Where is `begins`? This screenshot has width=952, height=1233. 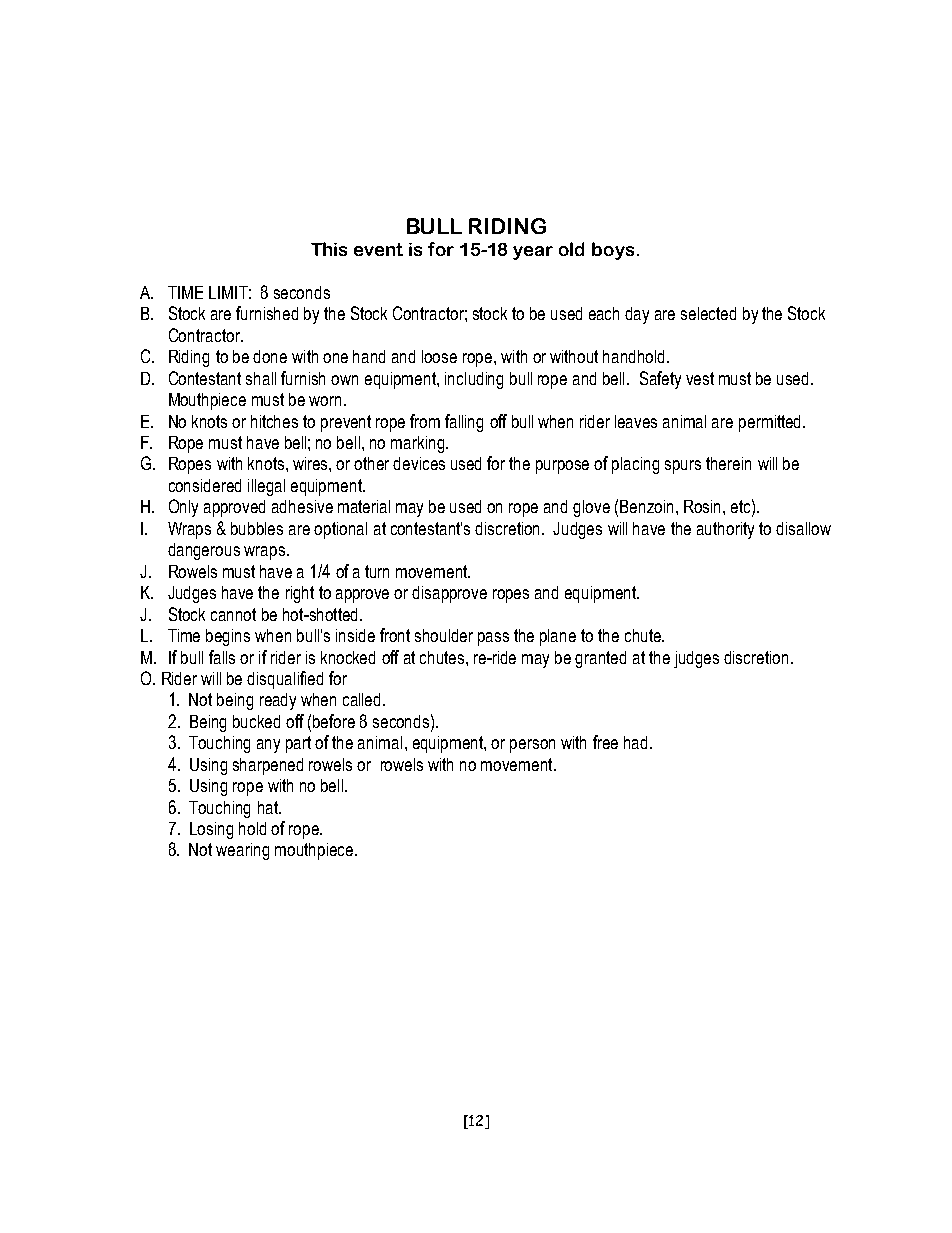
begins is located at coordinates (228, 637).
